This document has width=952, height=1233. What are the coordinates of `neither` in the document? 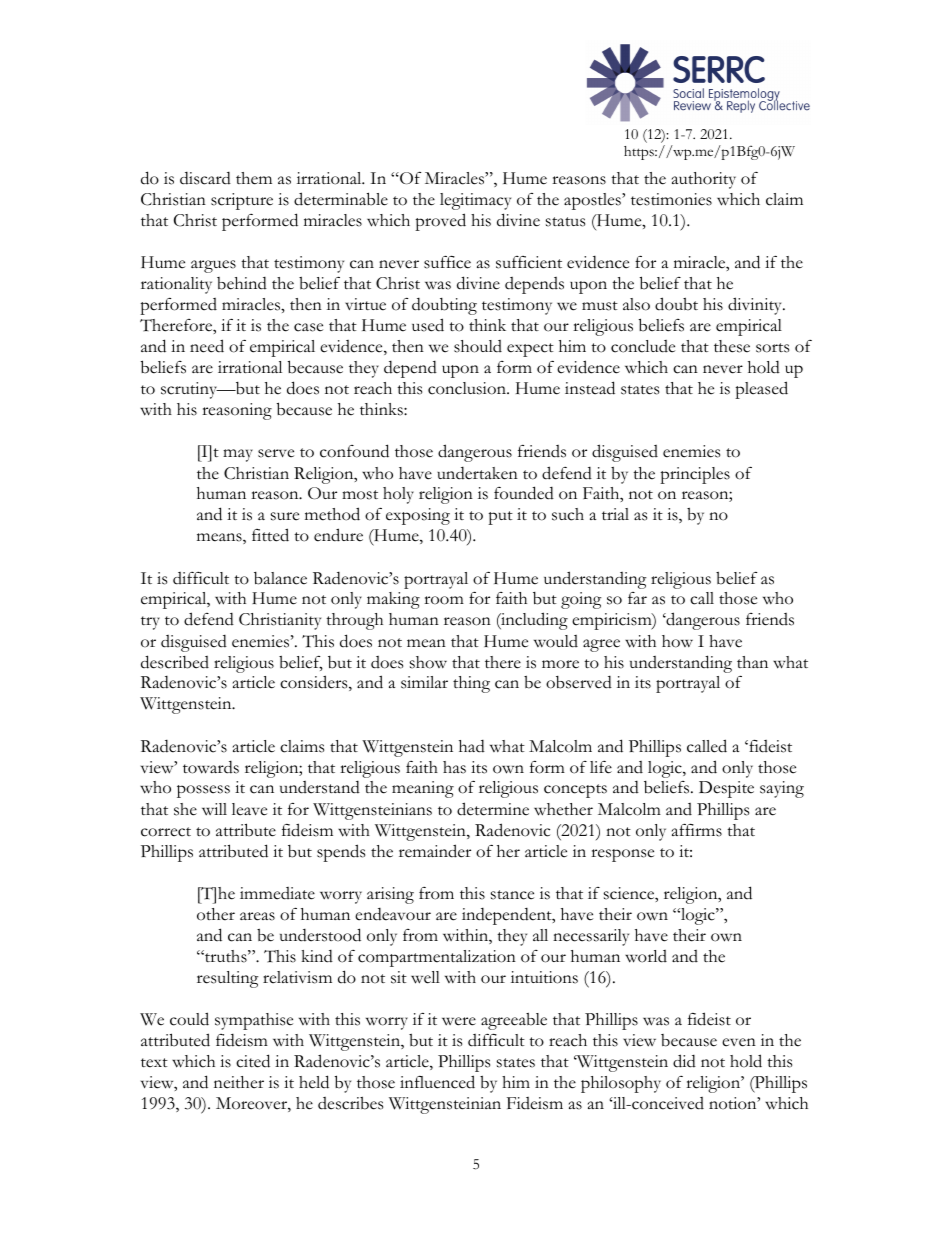 It's located at (239, 1082).
